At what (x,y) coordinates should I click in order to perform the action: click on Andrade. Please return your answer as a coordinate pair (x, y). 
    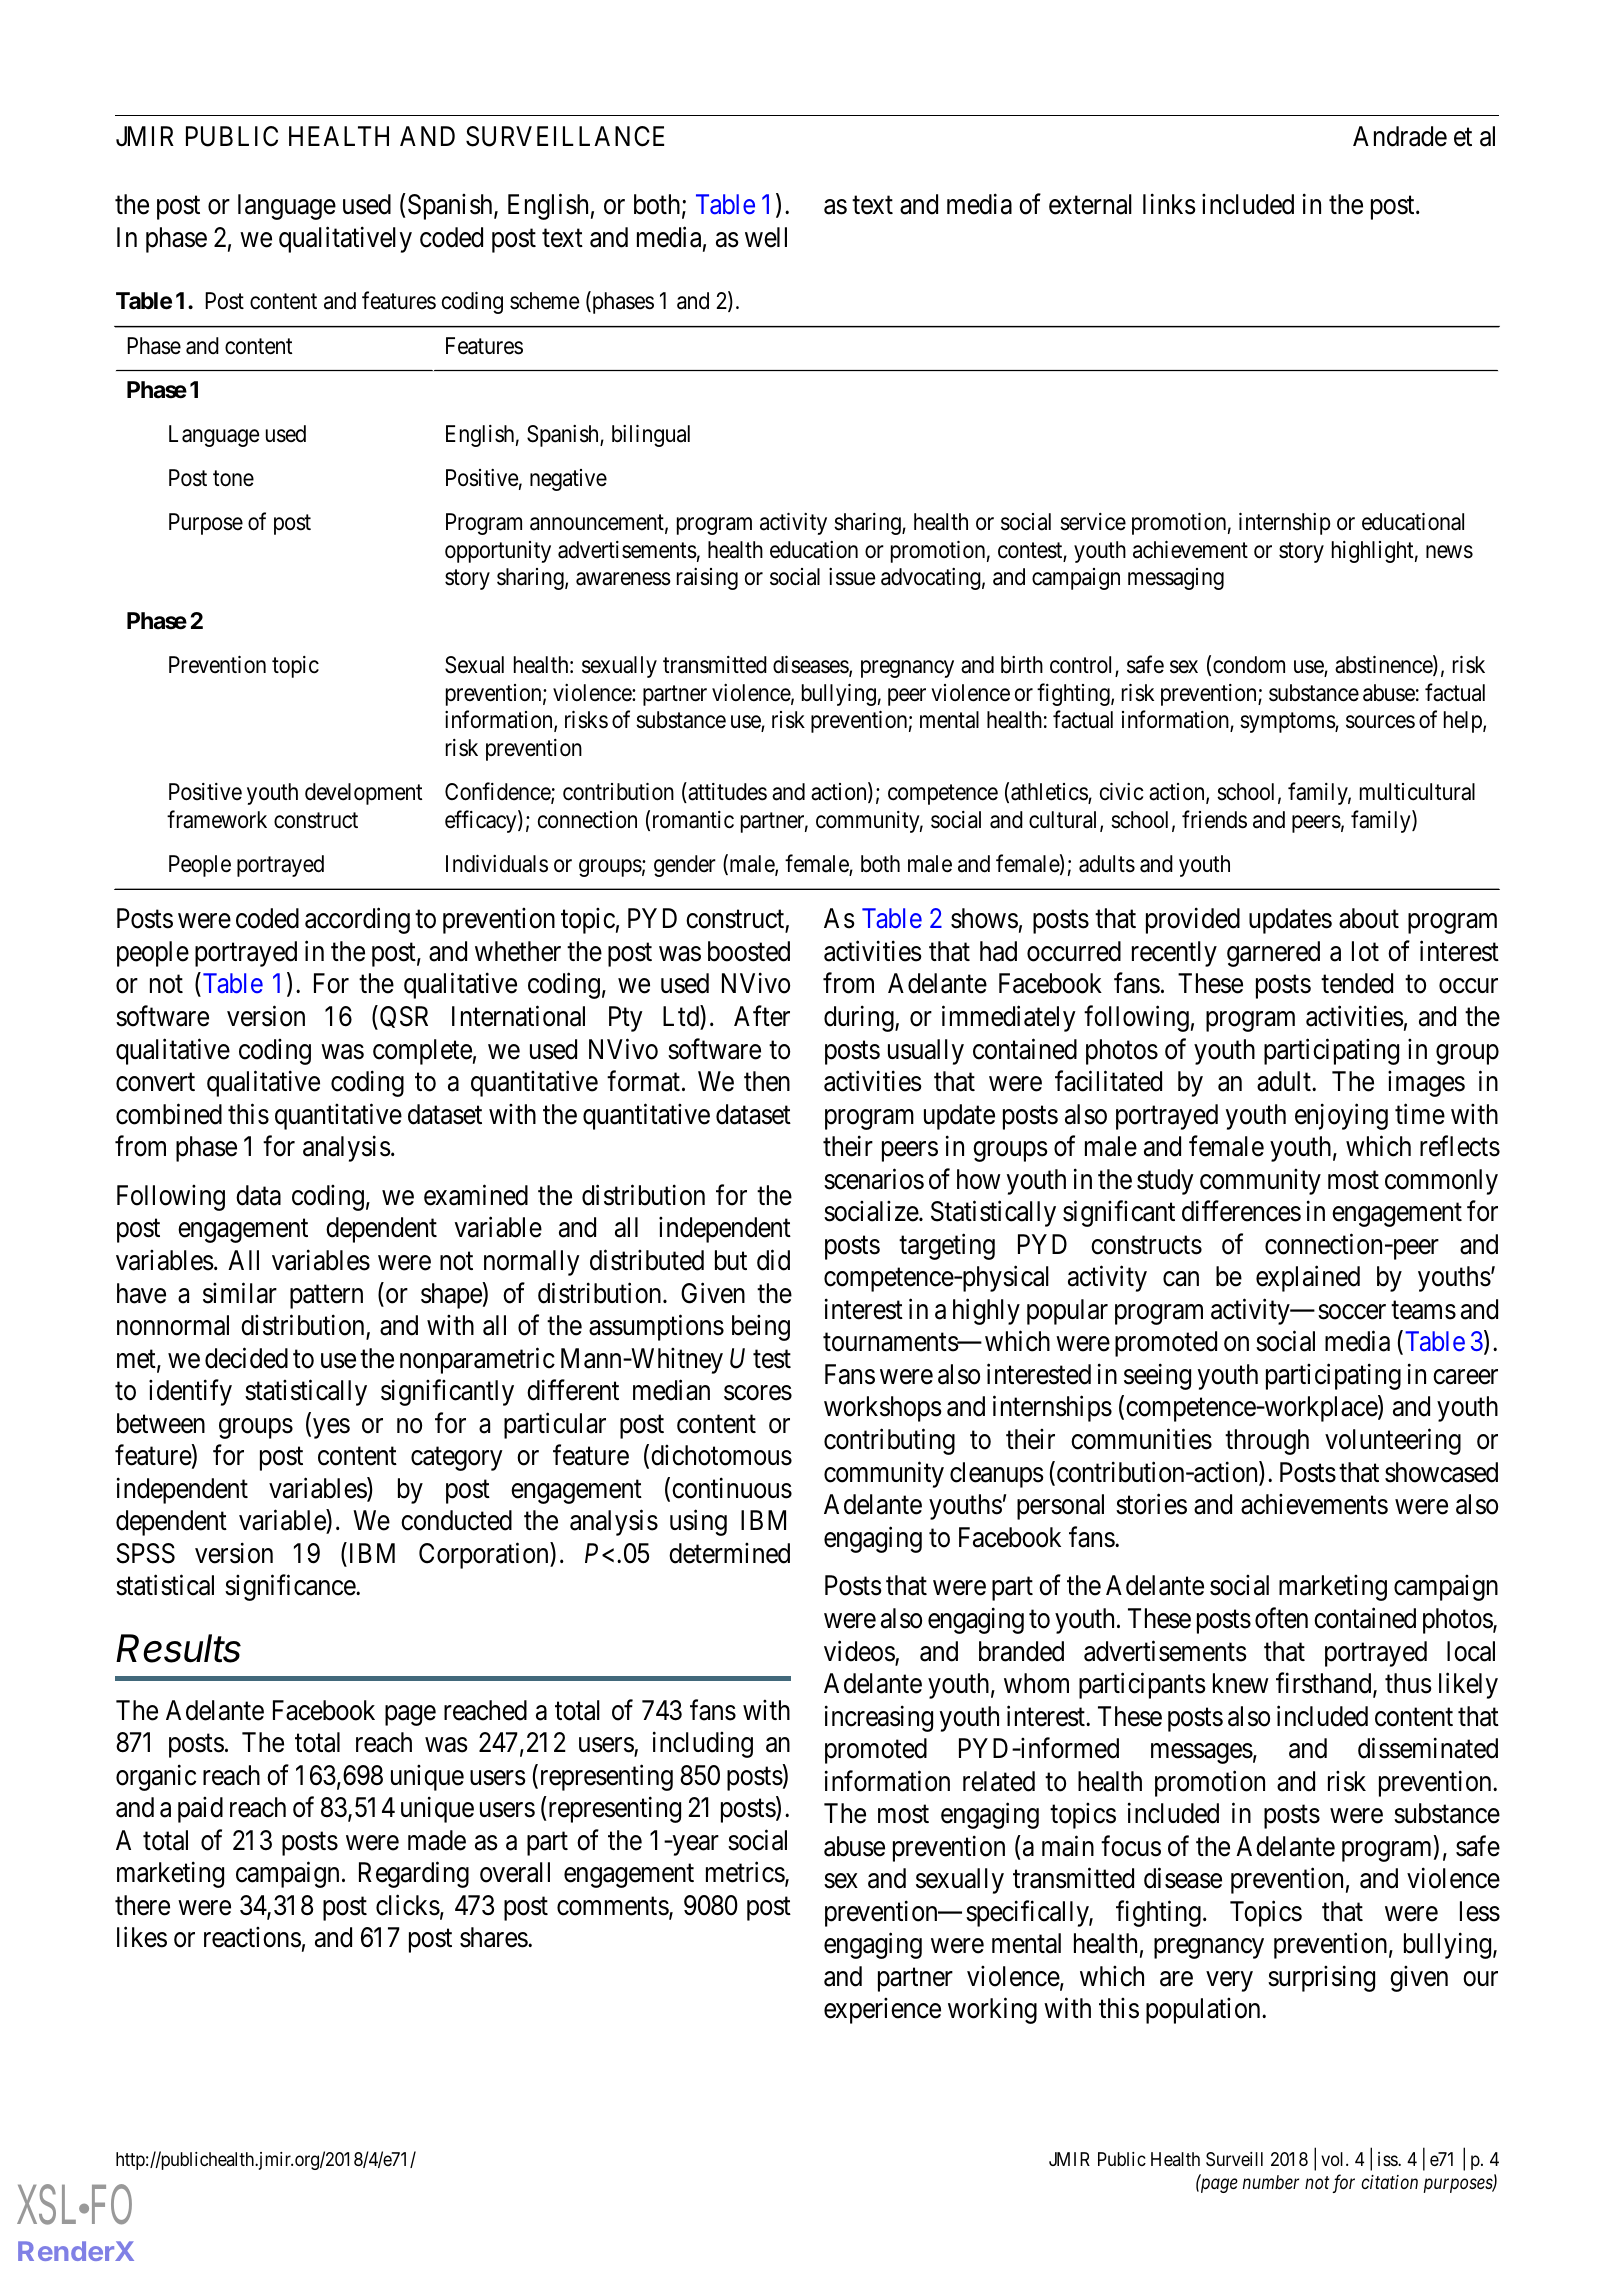
    Looking at the image, I should click on (1400, 136).
